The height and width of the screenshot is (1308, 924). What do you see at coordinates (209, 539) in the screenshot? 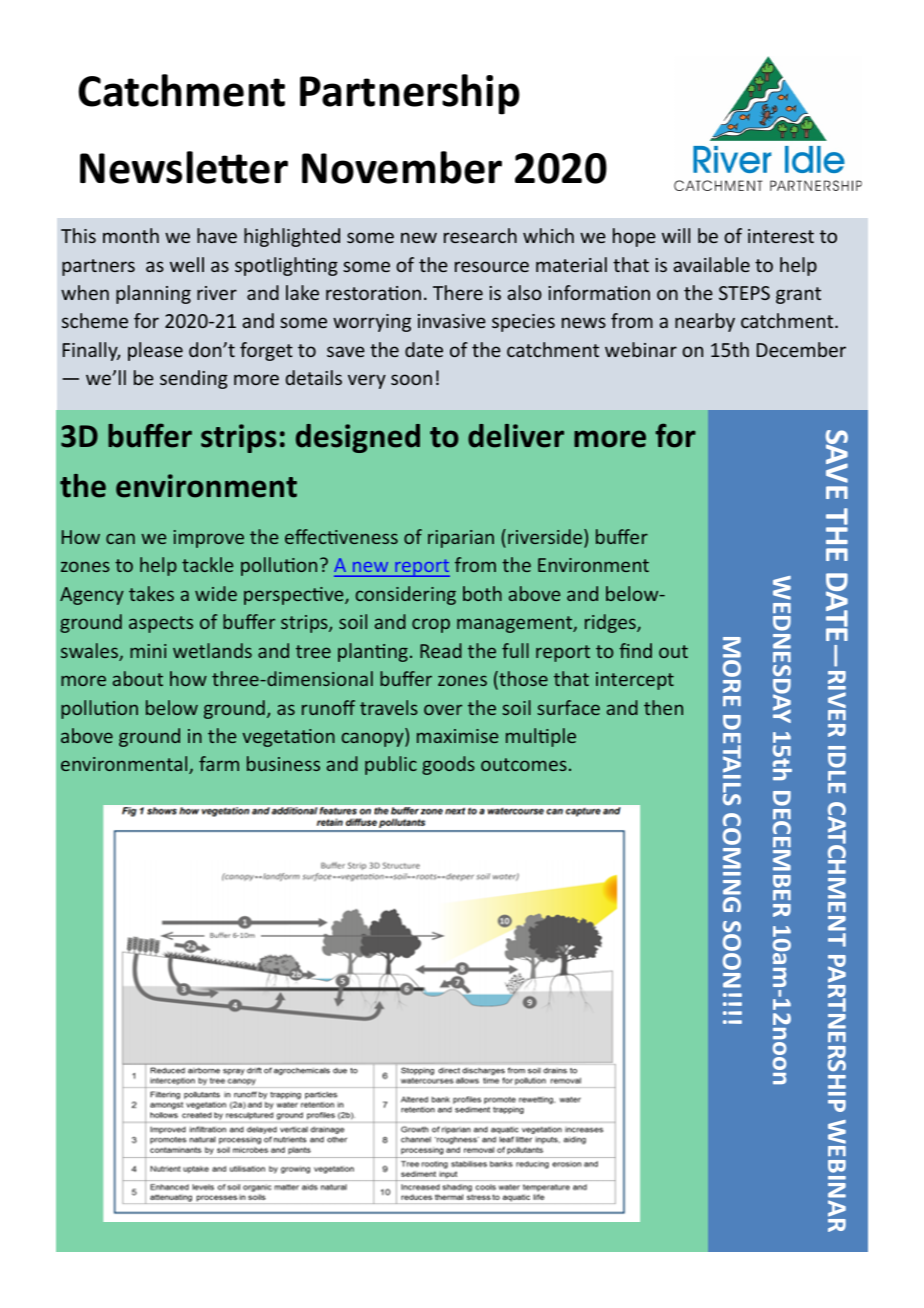
I see `improve` at bounding box center [209, 539].
